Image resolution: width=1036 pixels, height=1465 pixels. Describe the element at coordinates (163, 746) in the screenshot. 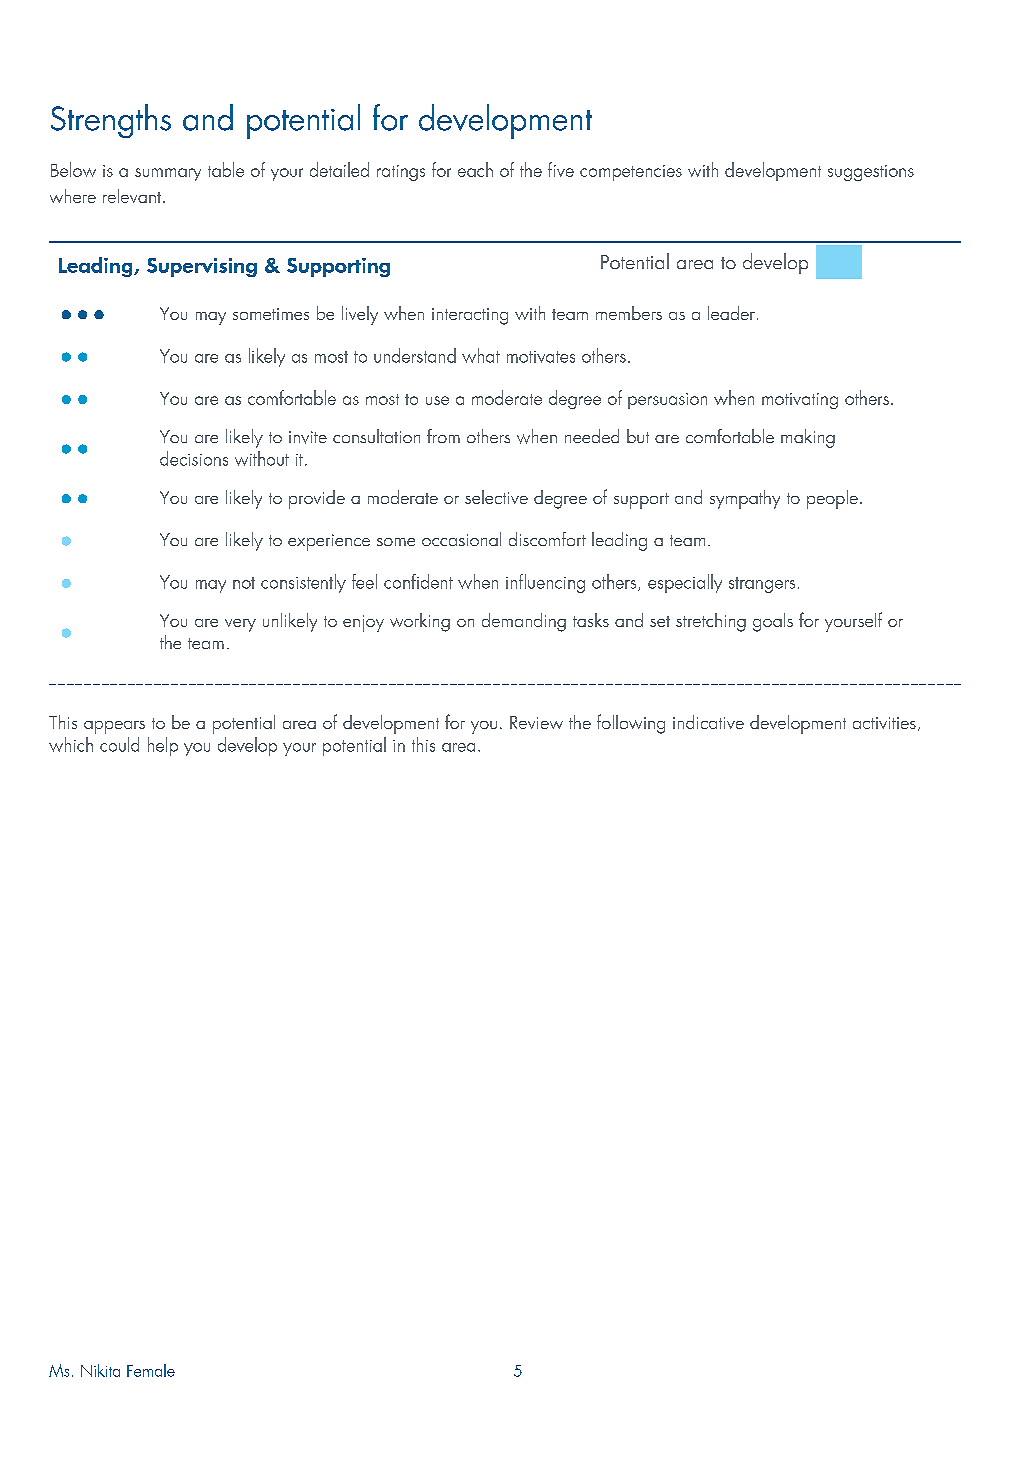

I see `help` at that location.
